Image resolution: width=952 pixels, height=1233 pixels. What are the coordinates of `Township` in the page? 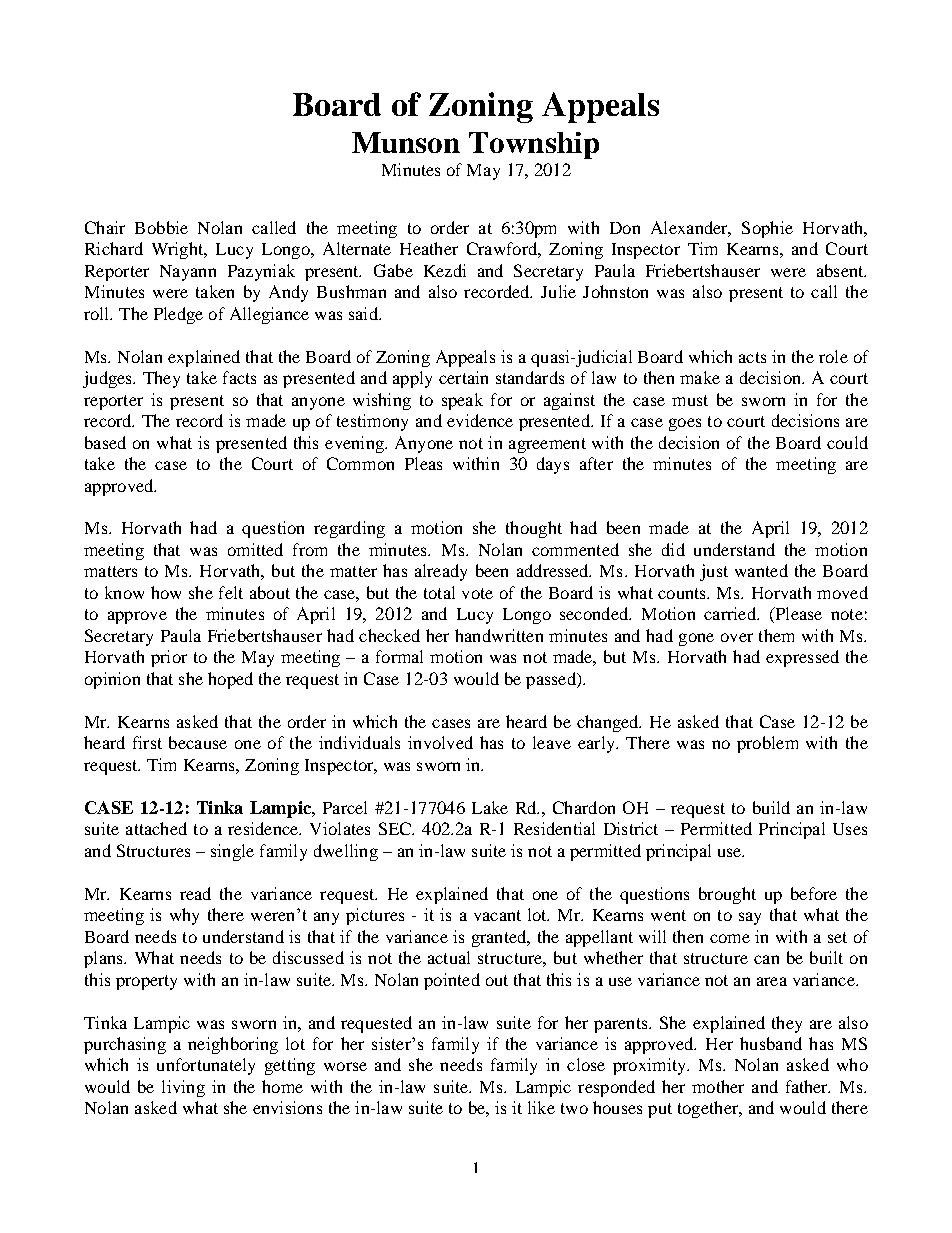 It's located at (534, 145).
